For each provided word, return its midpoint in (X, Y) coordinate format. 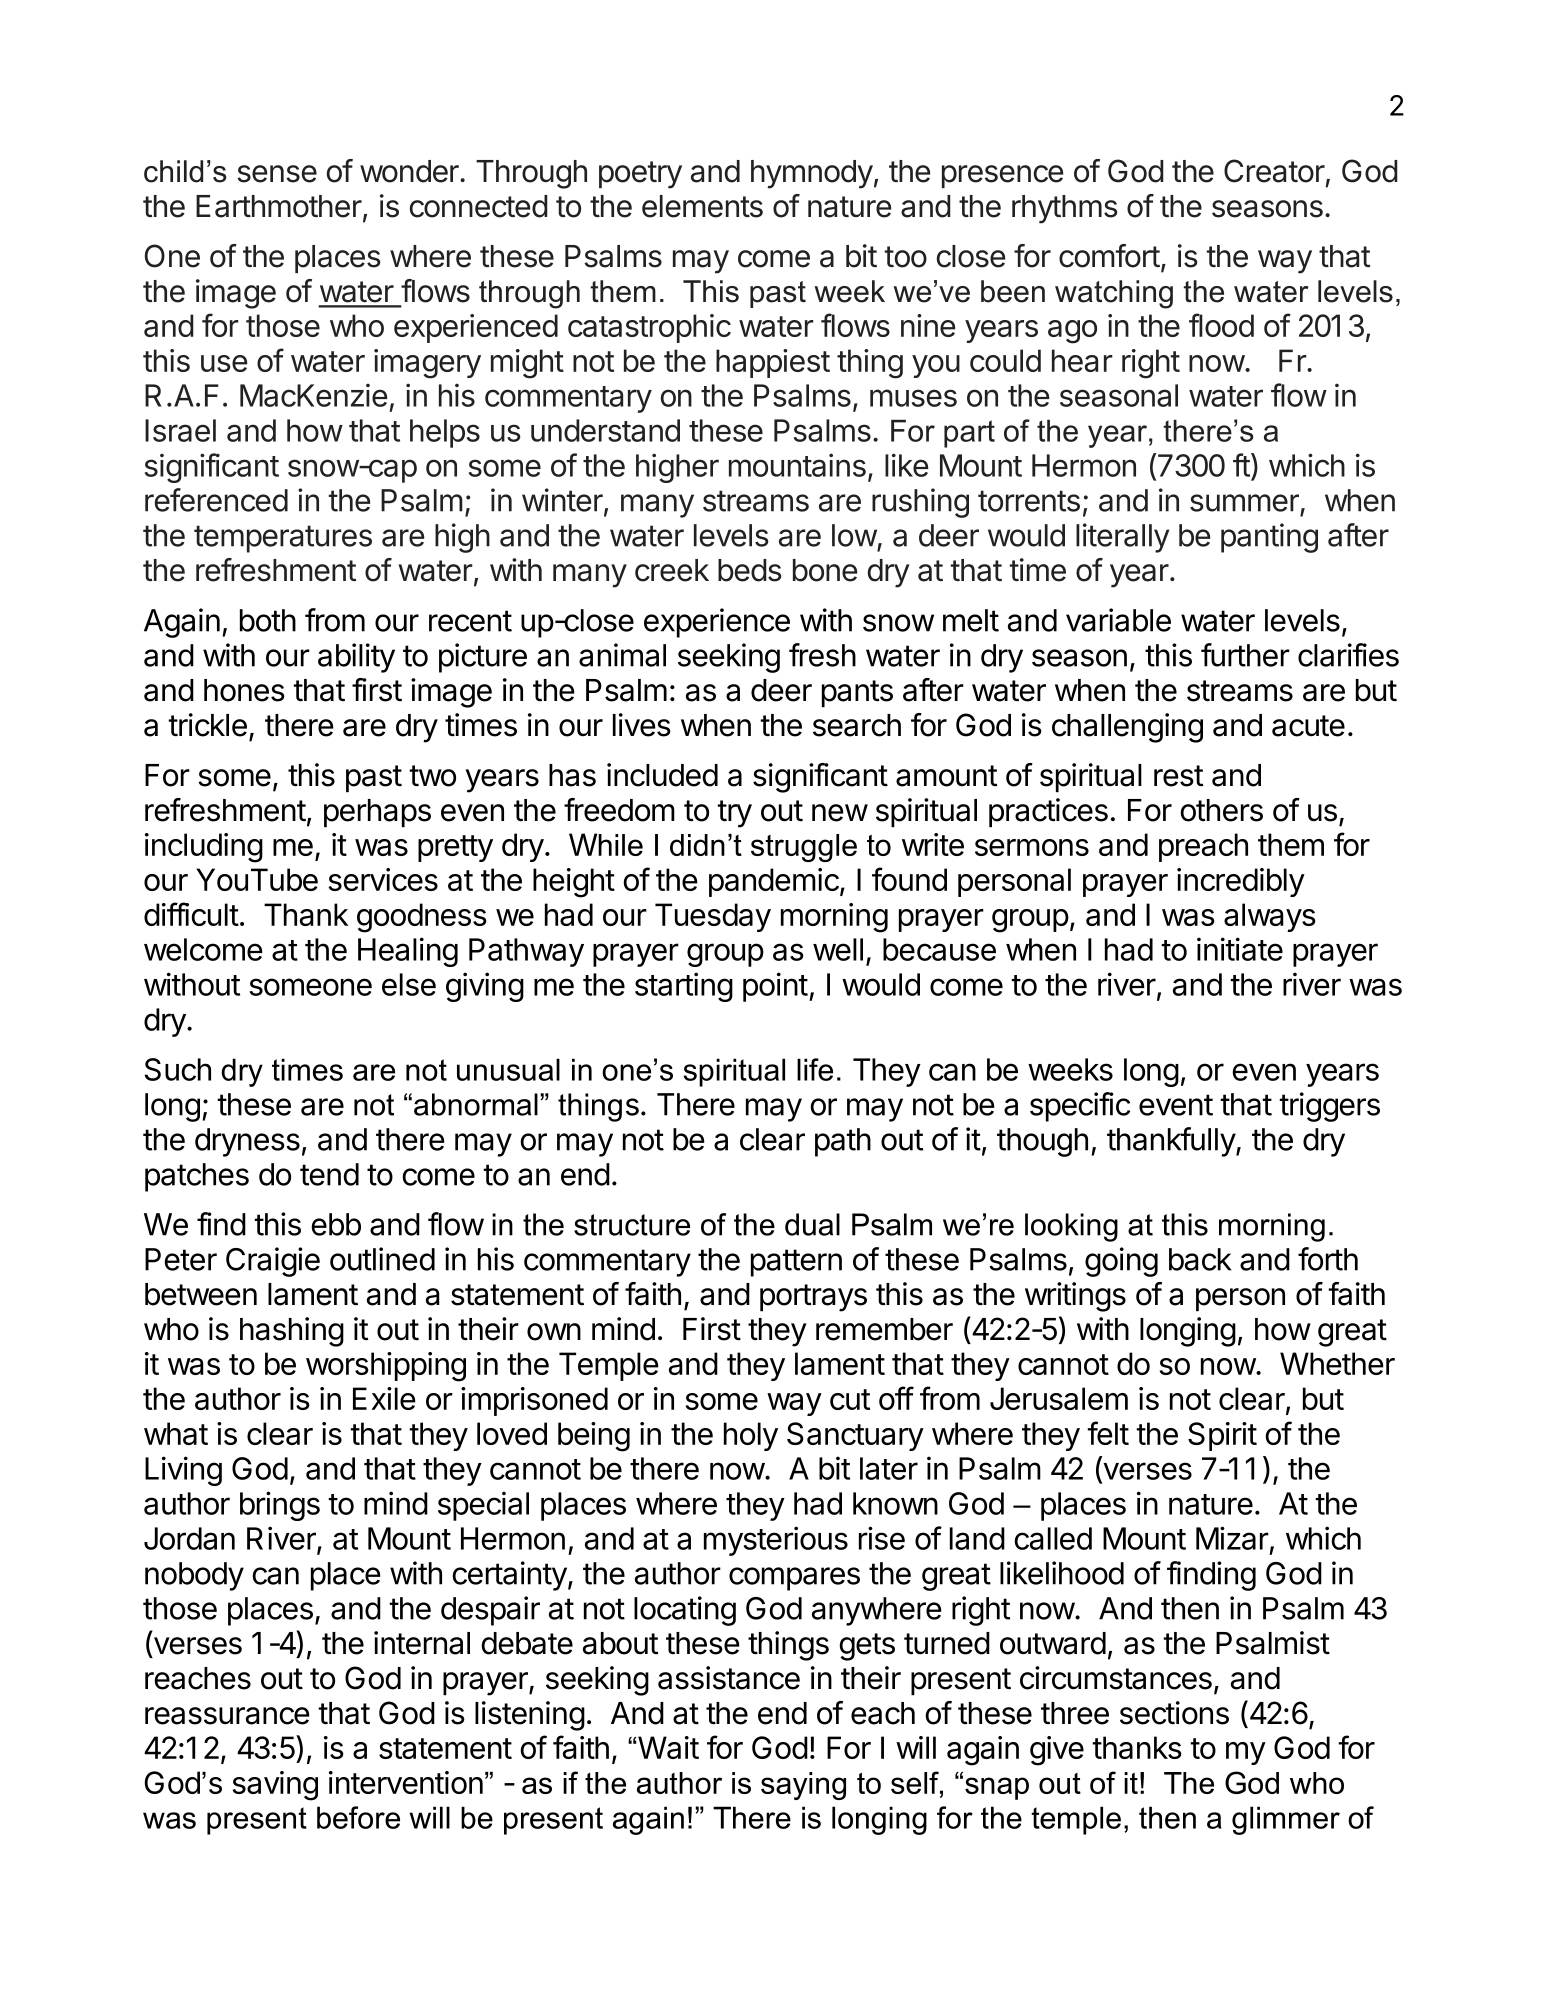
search (857, 725)
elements (702, 206)
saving (275, 1786)
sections (1174, 1713)
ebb (336, 1224)
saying (803, 1786)
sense (277, 174)
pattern (796, 1263)
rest (1179, 776)
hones (244, 690)
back (1200, 1259)
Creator (1274, 171)
